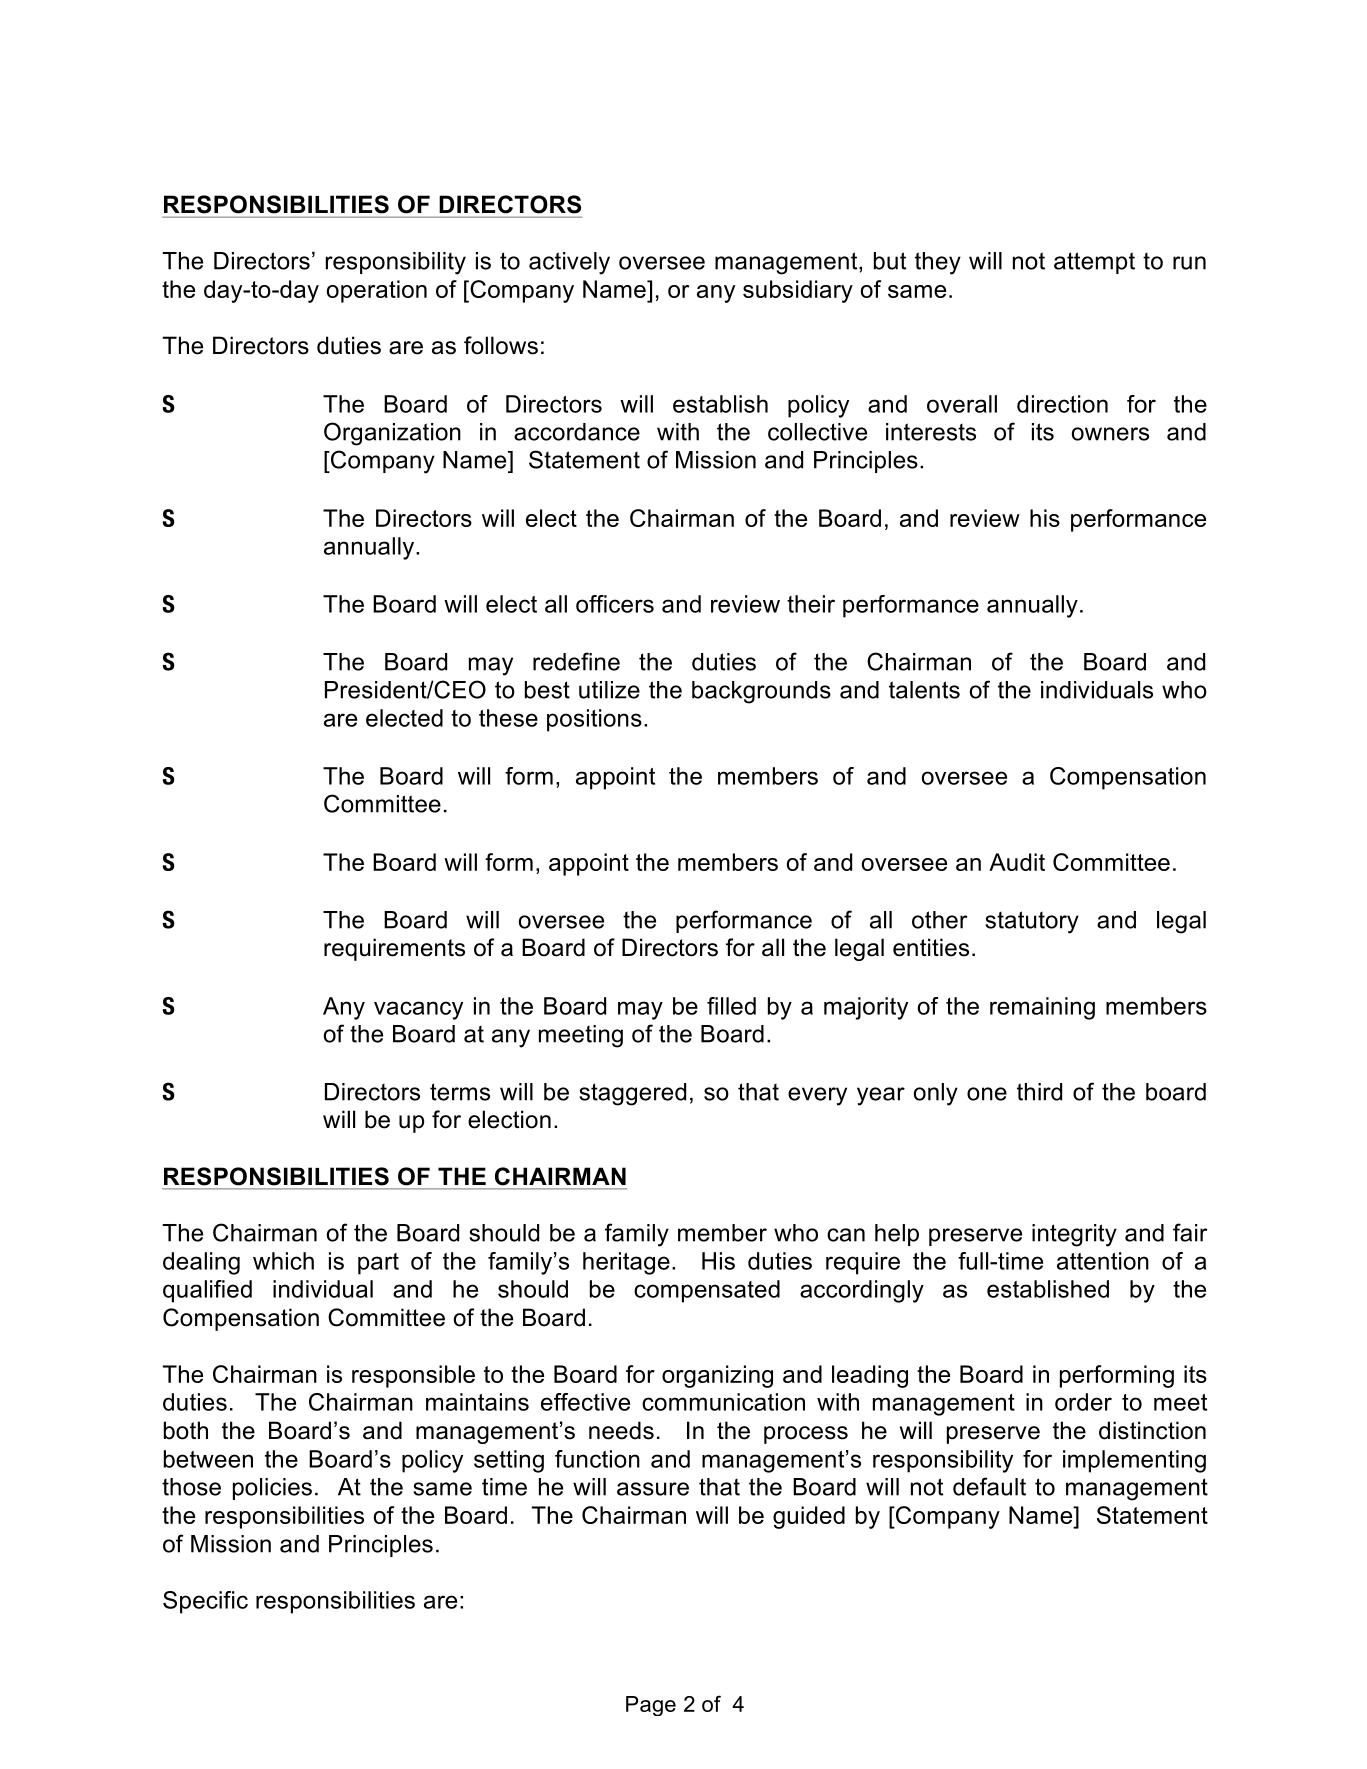 The image size is (1367, 1769). What do you see at coordinates (418, 1010) in the screenshot?
I see `vacancy` at bounding box center [418, 1010].
